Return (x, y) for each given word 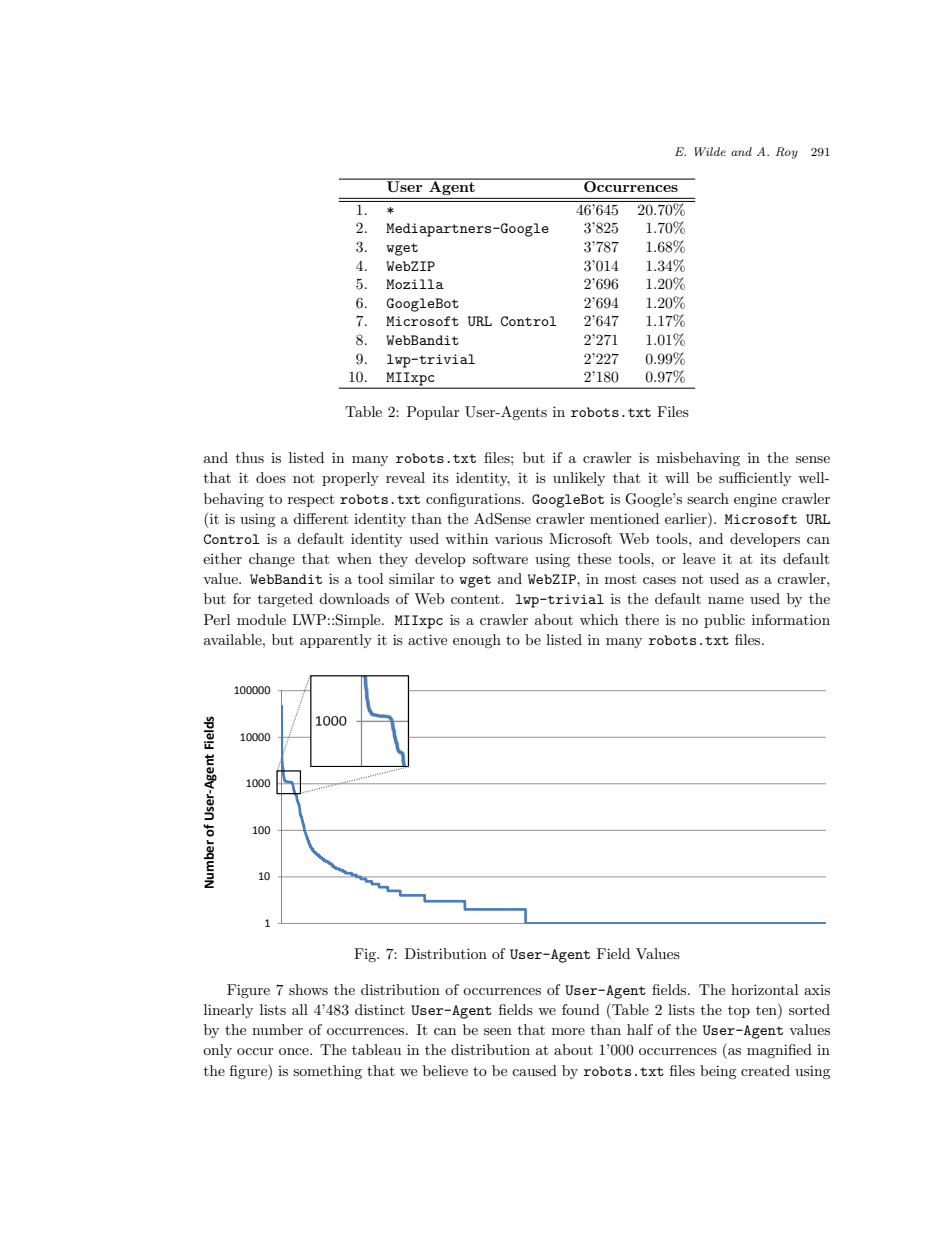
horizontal (764, 989)
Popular (433, 413)
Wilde (710, 151)
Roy (787, 153)
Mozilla (415, 284)
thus (250, 457)
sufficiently (755, 479)
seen (498, 1031)
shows (308, 989)
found (581, 1009)
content (476, 599)
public (724, 621)
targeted (285, 600)
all (300, 1009)
